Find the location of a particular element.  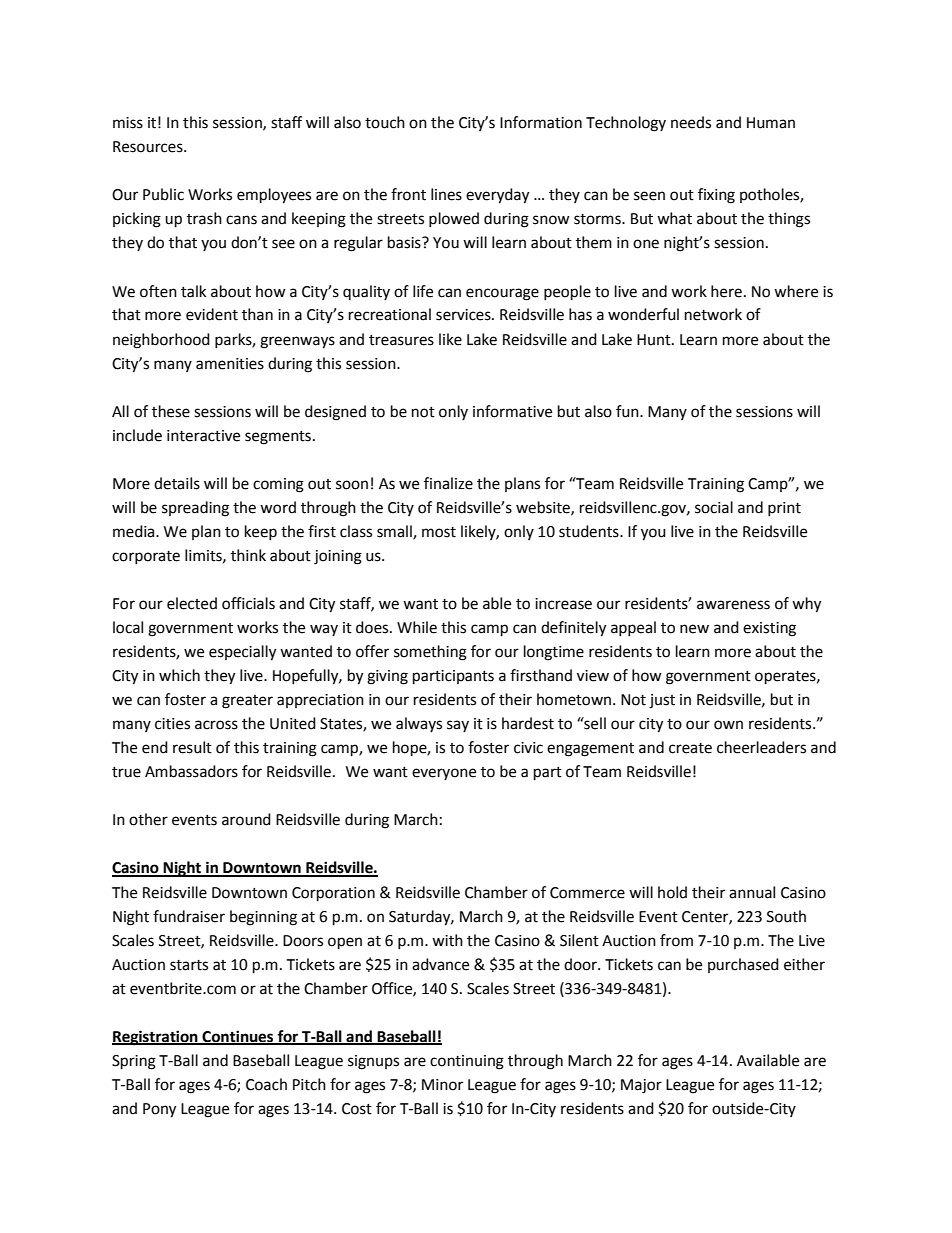

Major is located at coordinates (641, 1086).
